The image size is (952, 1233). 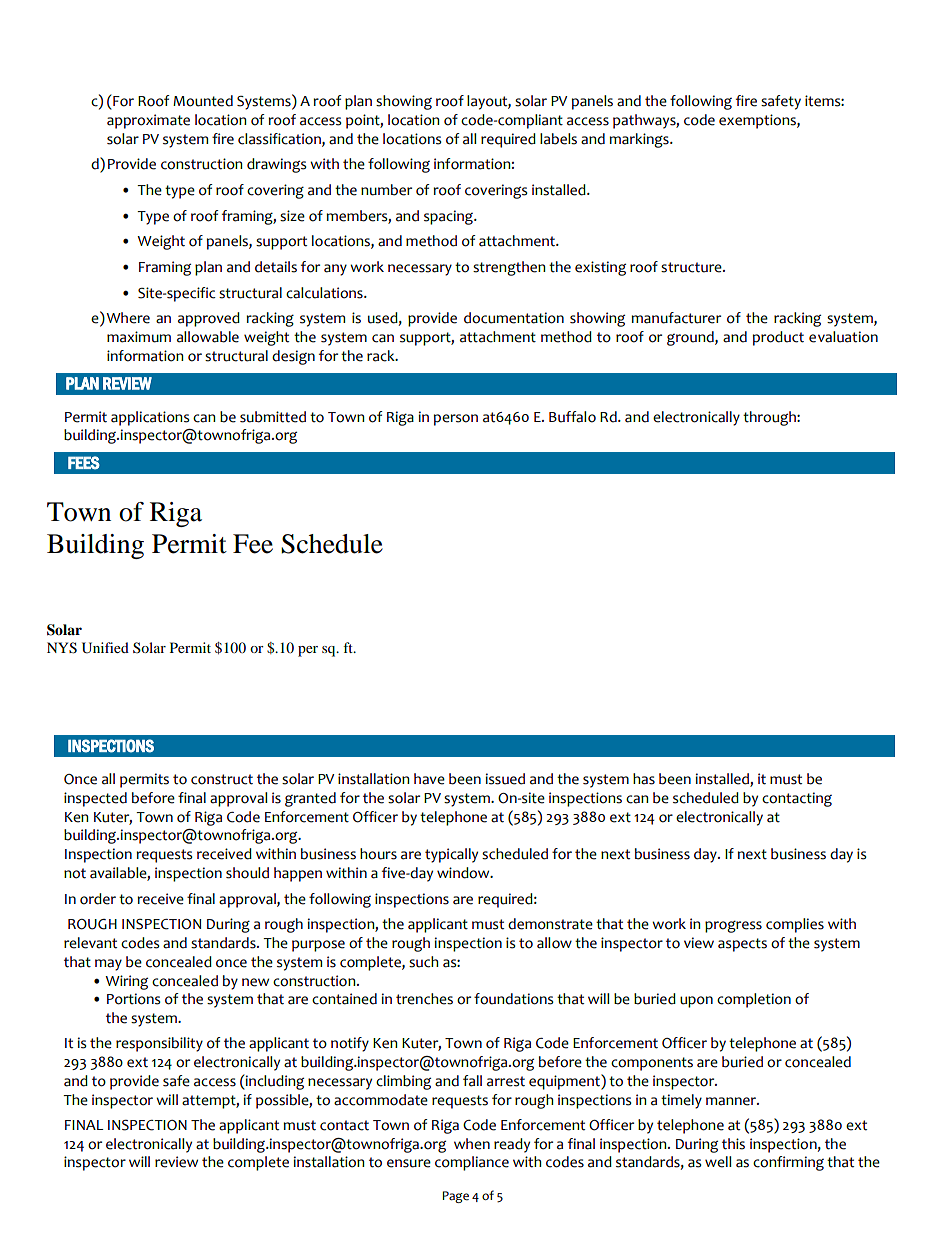 I want to click on progress, so click(x=733, y=926).
